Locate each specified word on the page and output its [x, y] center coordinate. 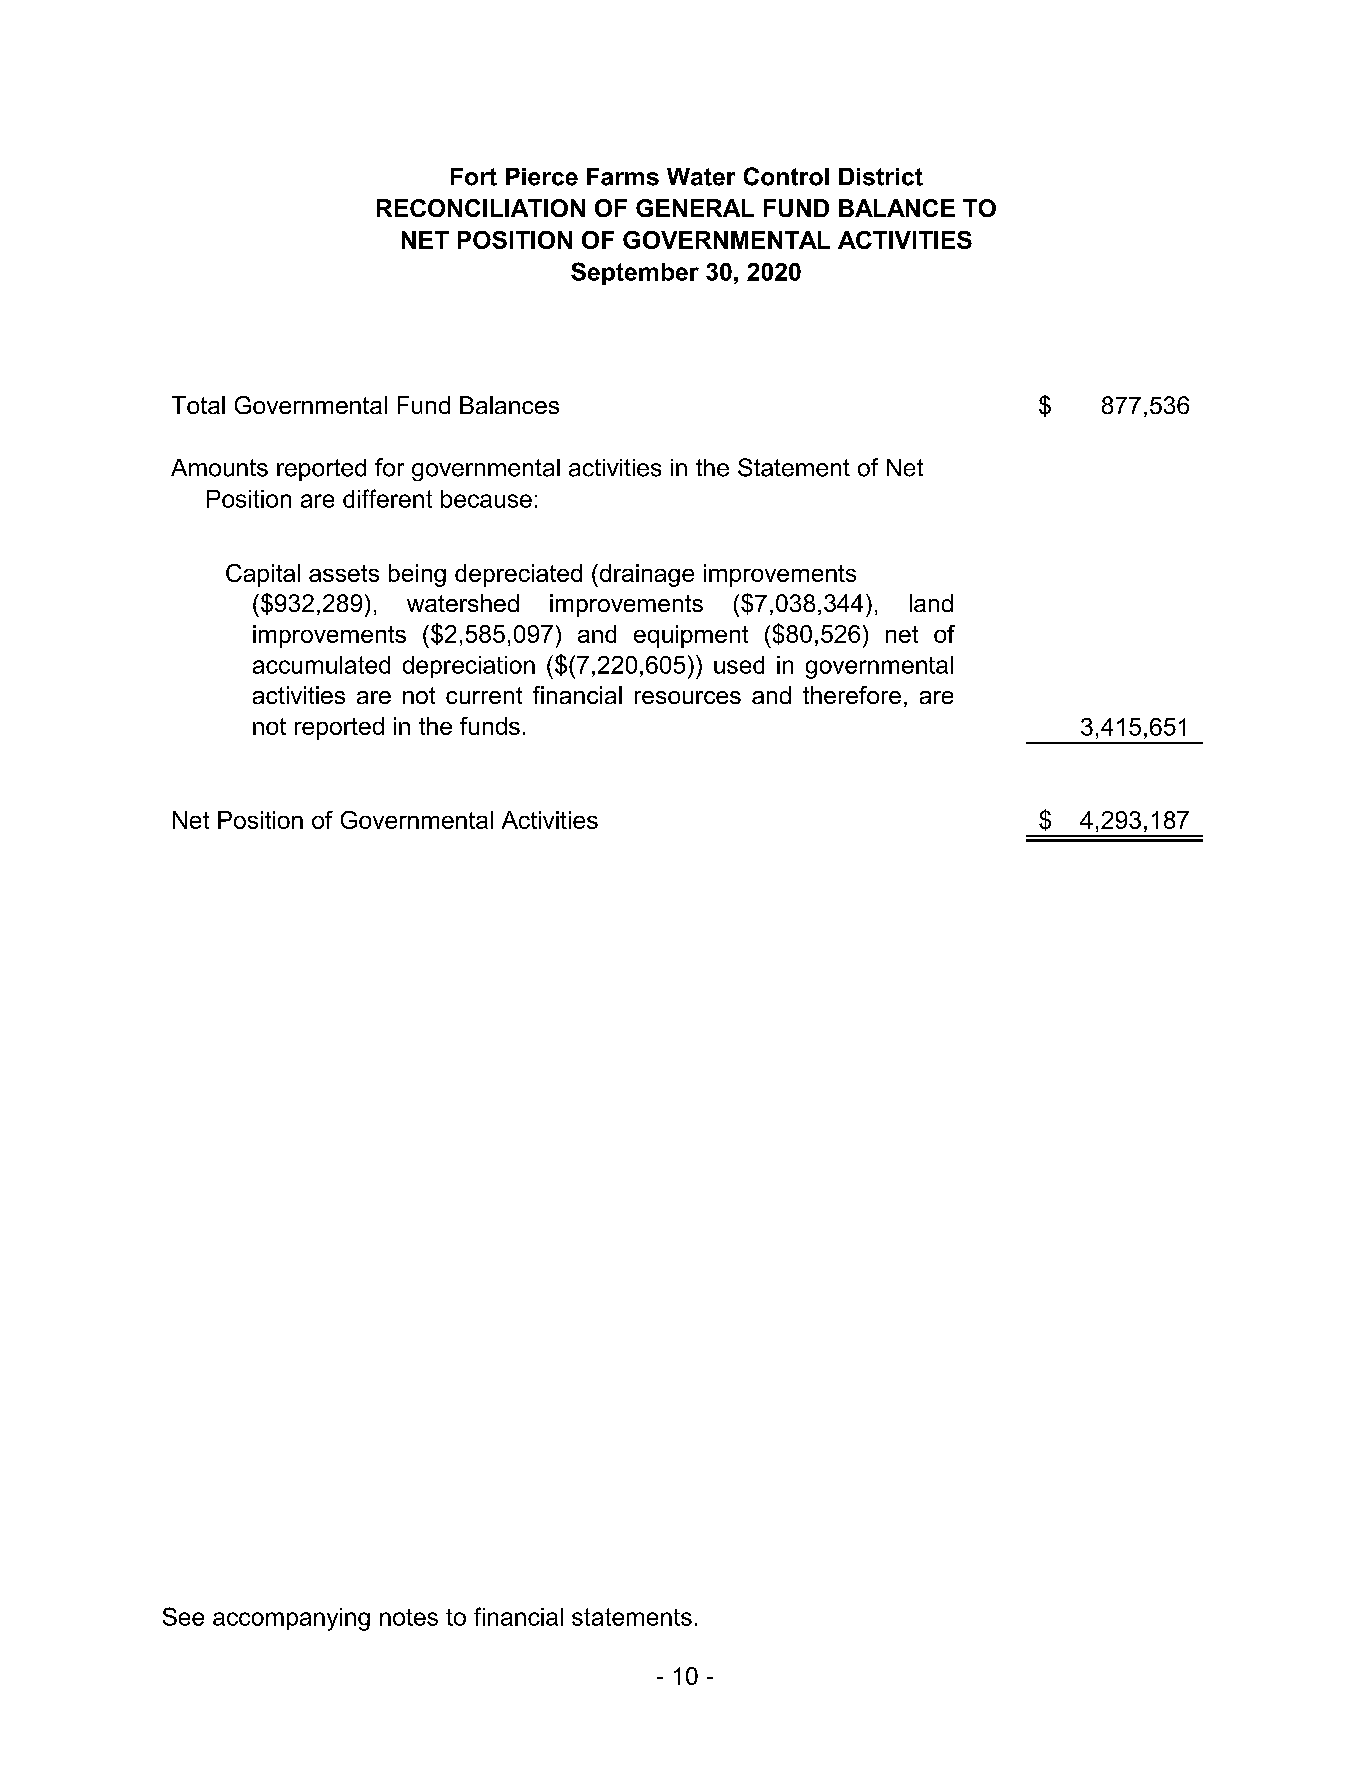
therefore [852, 695]
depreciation [469, 667]
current [484, 695]
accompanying [291, 1619]
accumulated [321, 665]
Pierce [542, 177]
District [881, 177]
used [739, 665]
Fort [474, 177]
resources [688, 697]
